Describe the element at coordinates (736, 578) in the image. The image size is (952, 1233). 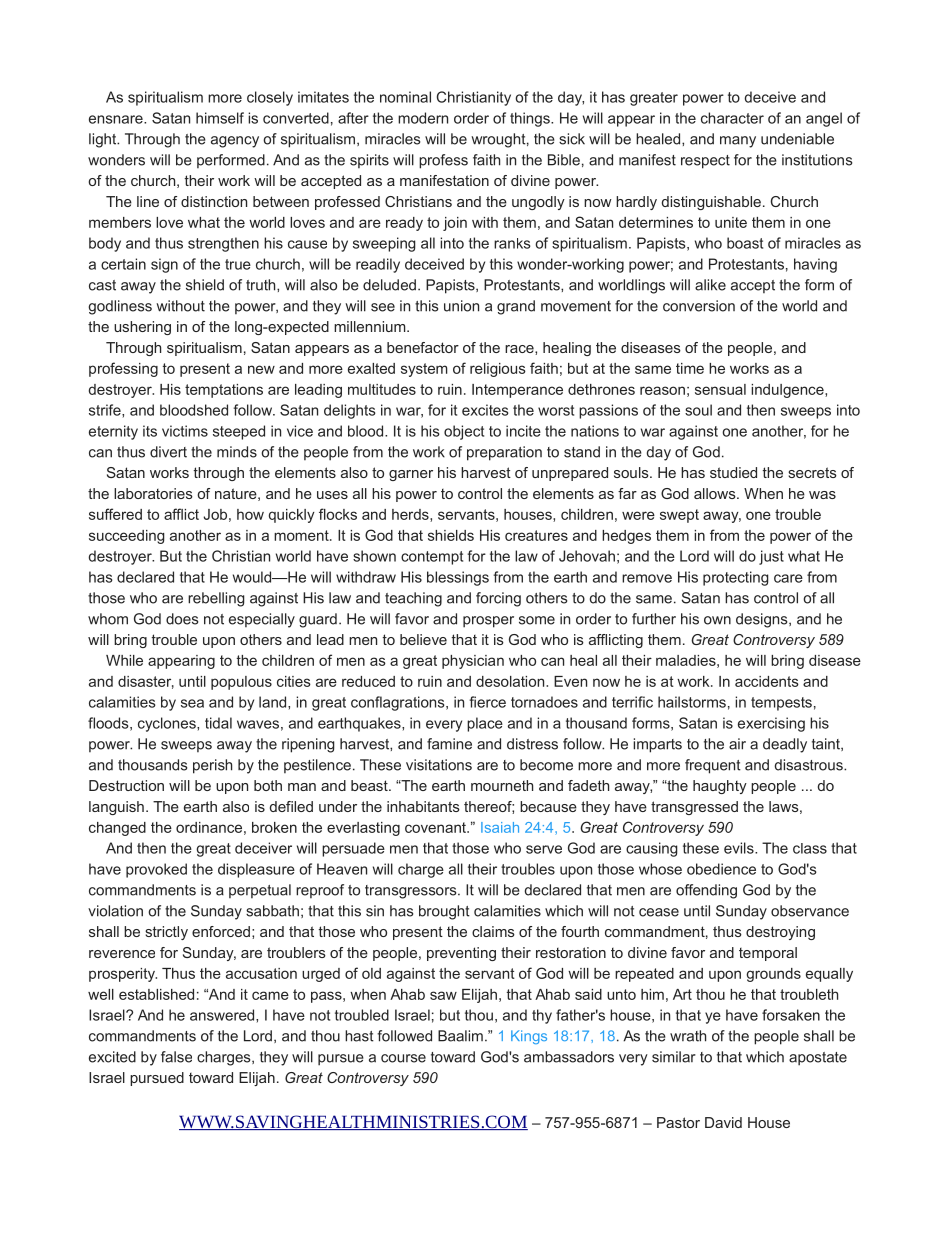
I see `protecting` at that location.
